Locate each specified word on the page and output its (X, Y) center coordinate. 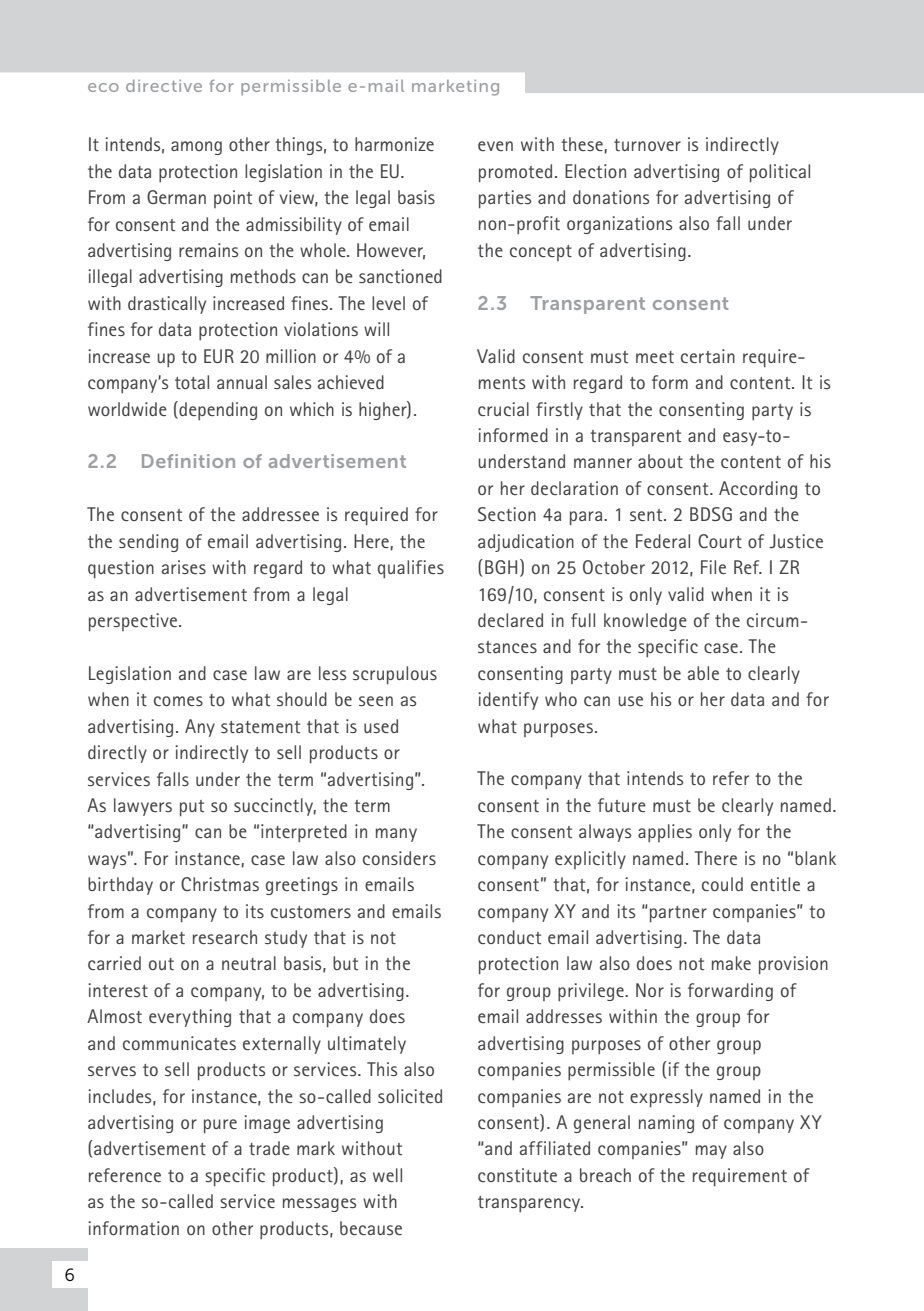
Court (720, 541)
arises (184, 567)
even (495, 146)
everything (190, 1018)
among (196, 148)
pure (220, 1126)
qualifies (411, 569)
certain (708, 356)
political (780, 173)
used (381, 726)
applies (665, 833)
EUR (219, 356)
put (192, 808)
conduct (509, 937)
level (388, 303)
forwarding (730, 992)
